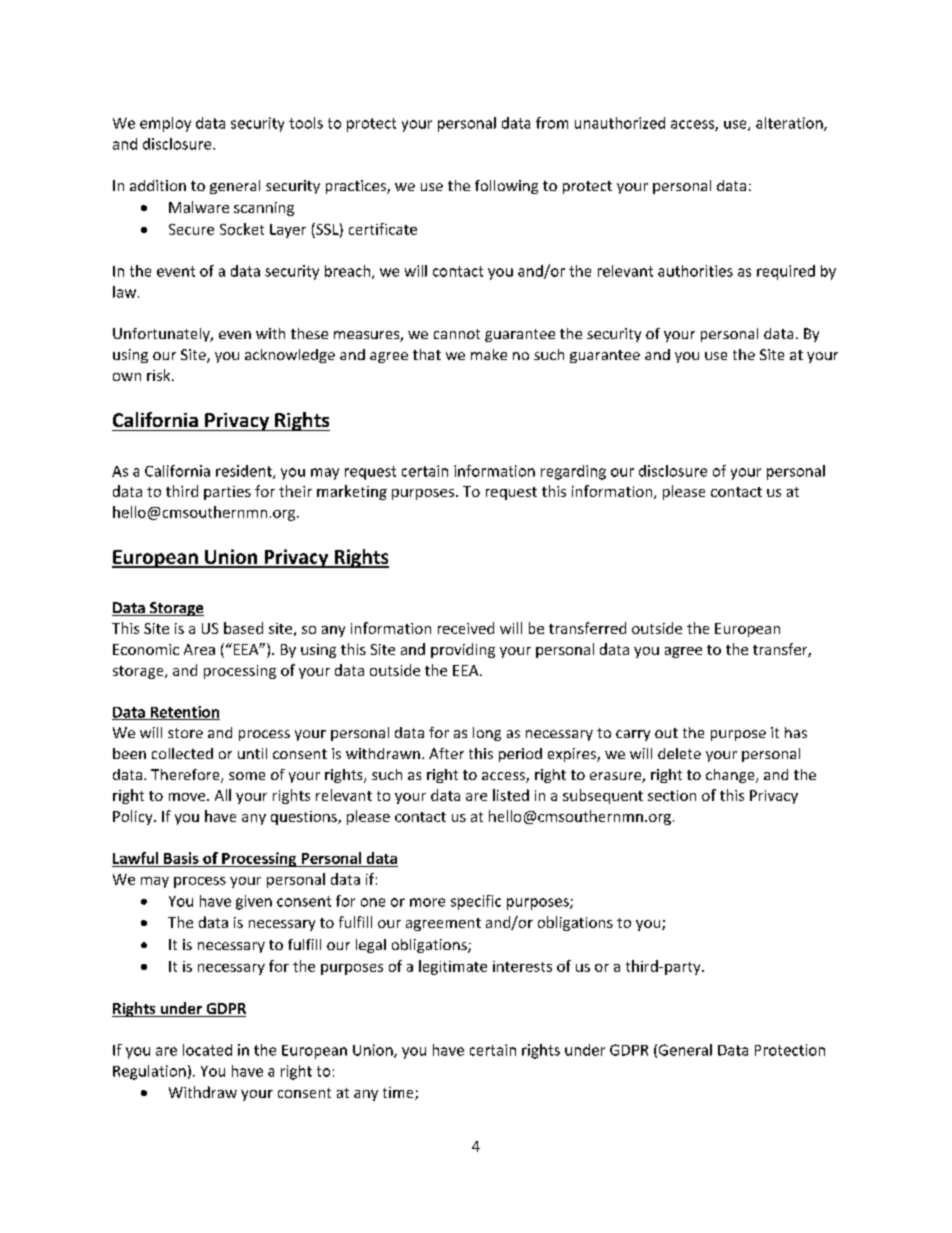  I want to click on employ, so click(165, 124).
